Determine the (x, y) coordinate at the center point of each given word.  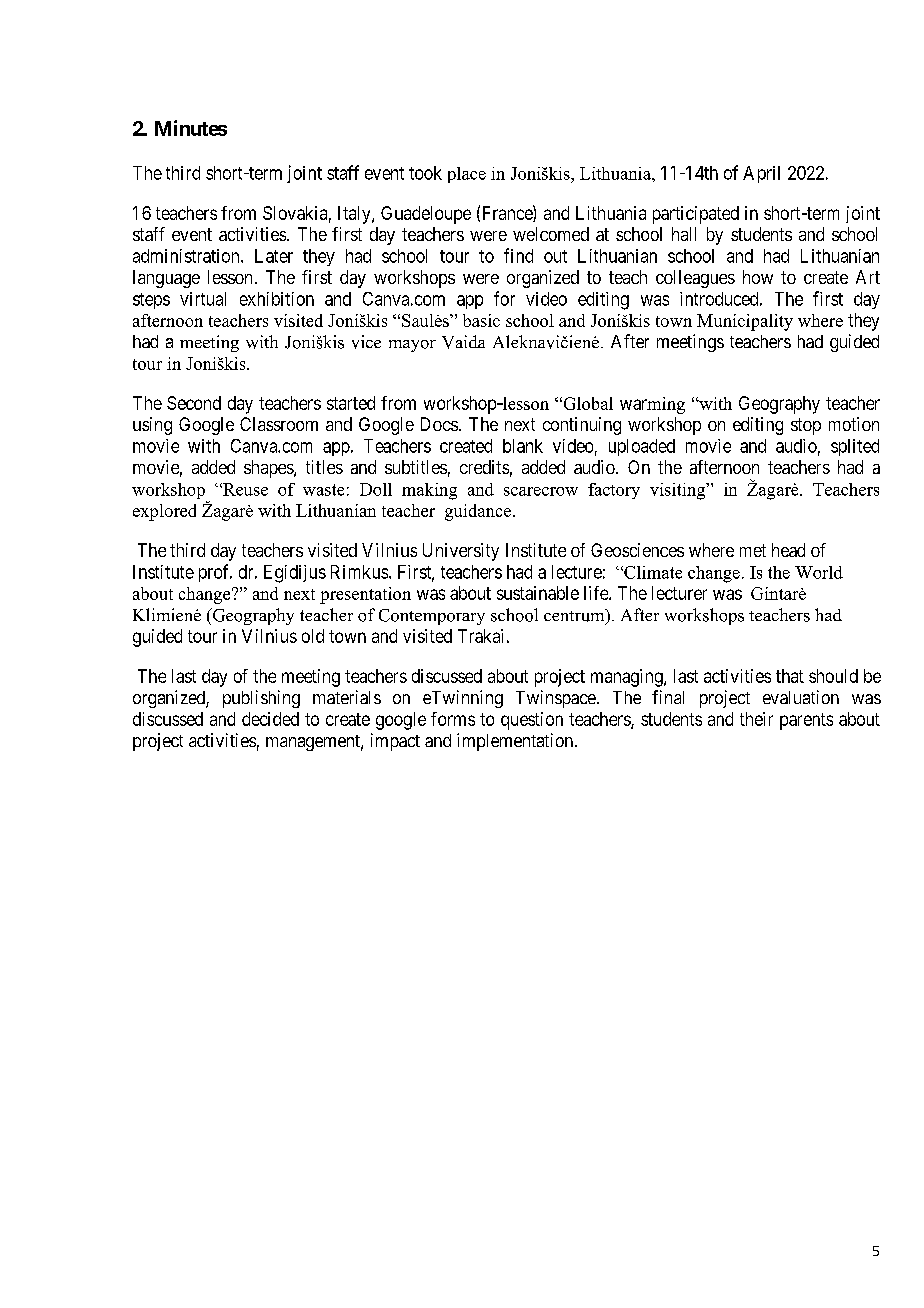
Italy (355, 215)
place (467, 175)
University (461, 552)
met (753, 550)
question (532, 721)
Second (194, 403)
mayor (412, 346)
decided (270, 719)
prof (215, 573)
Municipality (745, 322)
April (761, 174)
